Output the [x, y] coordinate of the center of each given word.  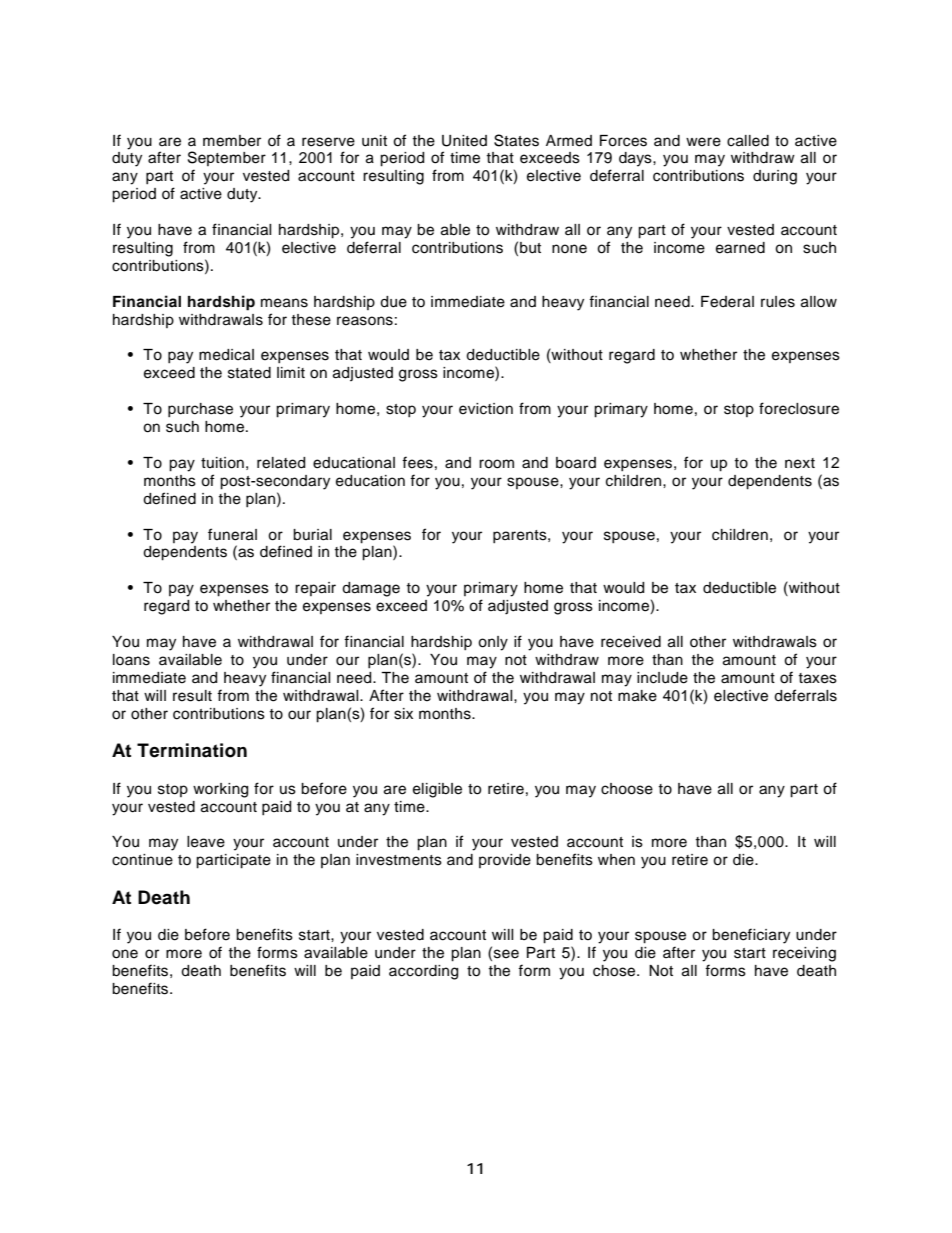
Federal [727, 302]
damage [371, 589]
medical [226, 355]
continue [142, 860]
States [516, 140]
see [506, 954]
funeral [232, 534]
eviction [486, 409]
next [800, 463]
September [227, 158]
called [748, 141]
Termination [192, 750]
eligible [437, 790]
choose [627, 789]
